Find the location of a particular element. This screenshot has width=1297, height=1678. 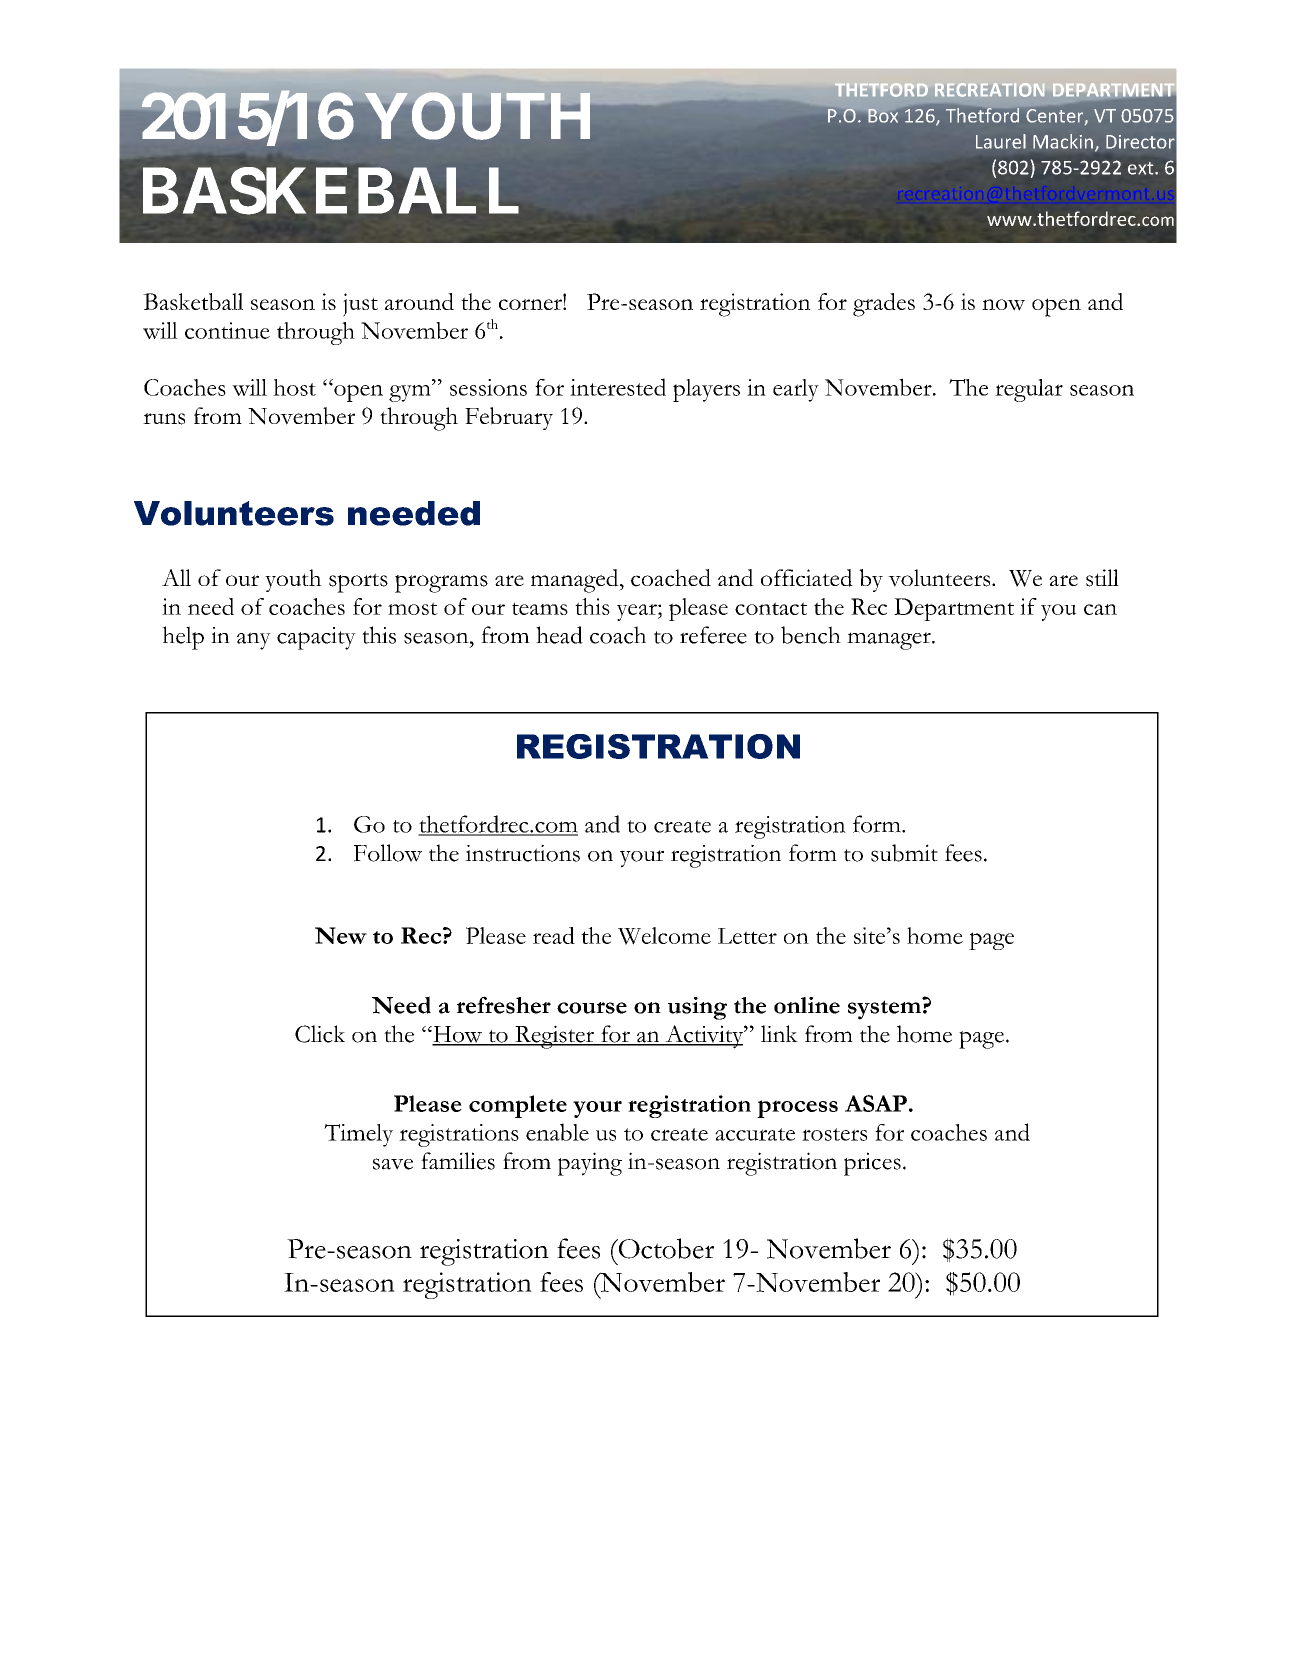

Basketball is located at coordinates (193, 302).
